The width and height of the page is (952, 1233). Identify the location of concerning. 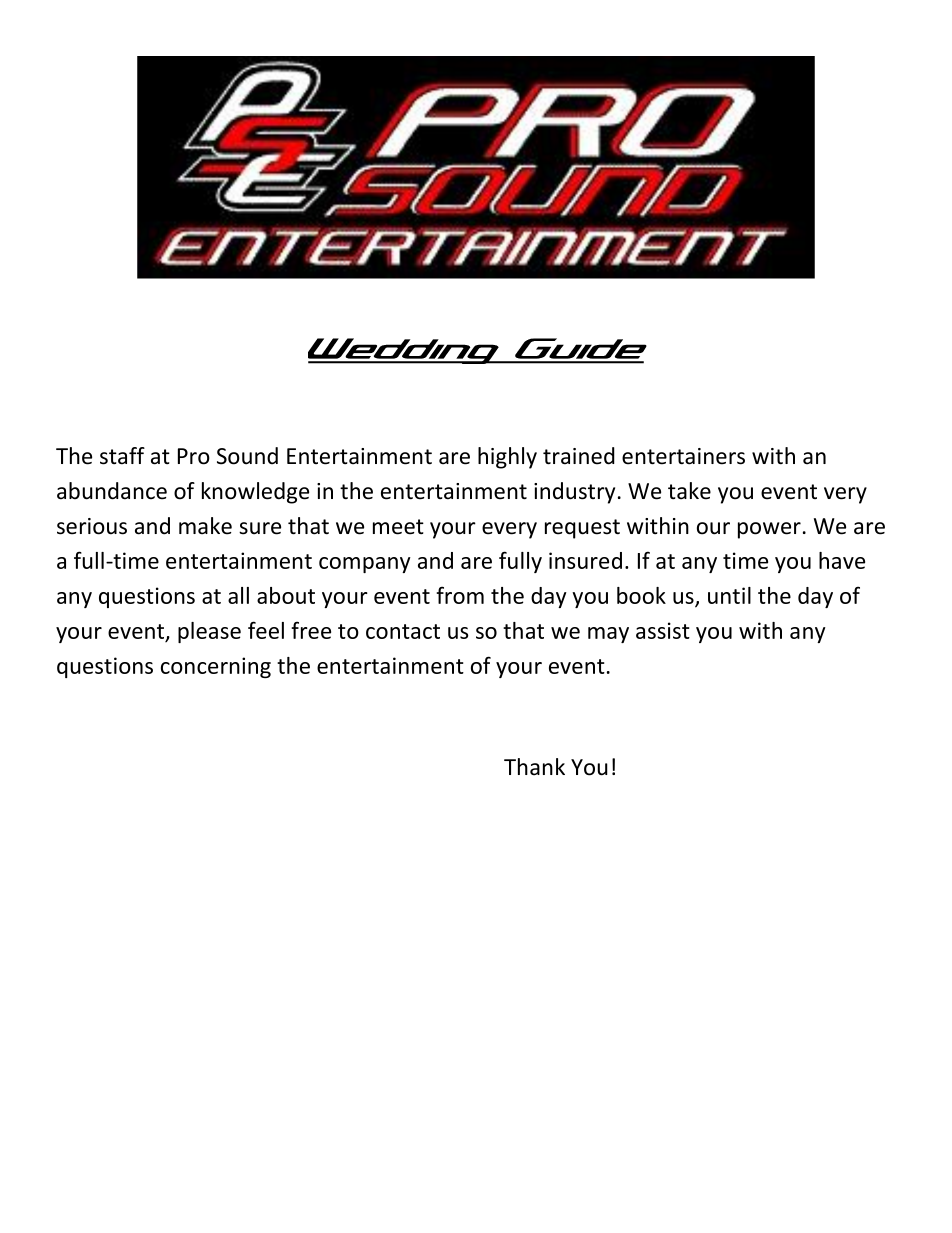
(216, 667).
